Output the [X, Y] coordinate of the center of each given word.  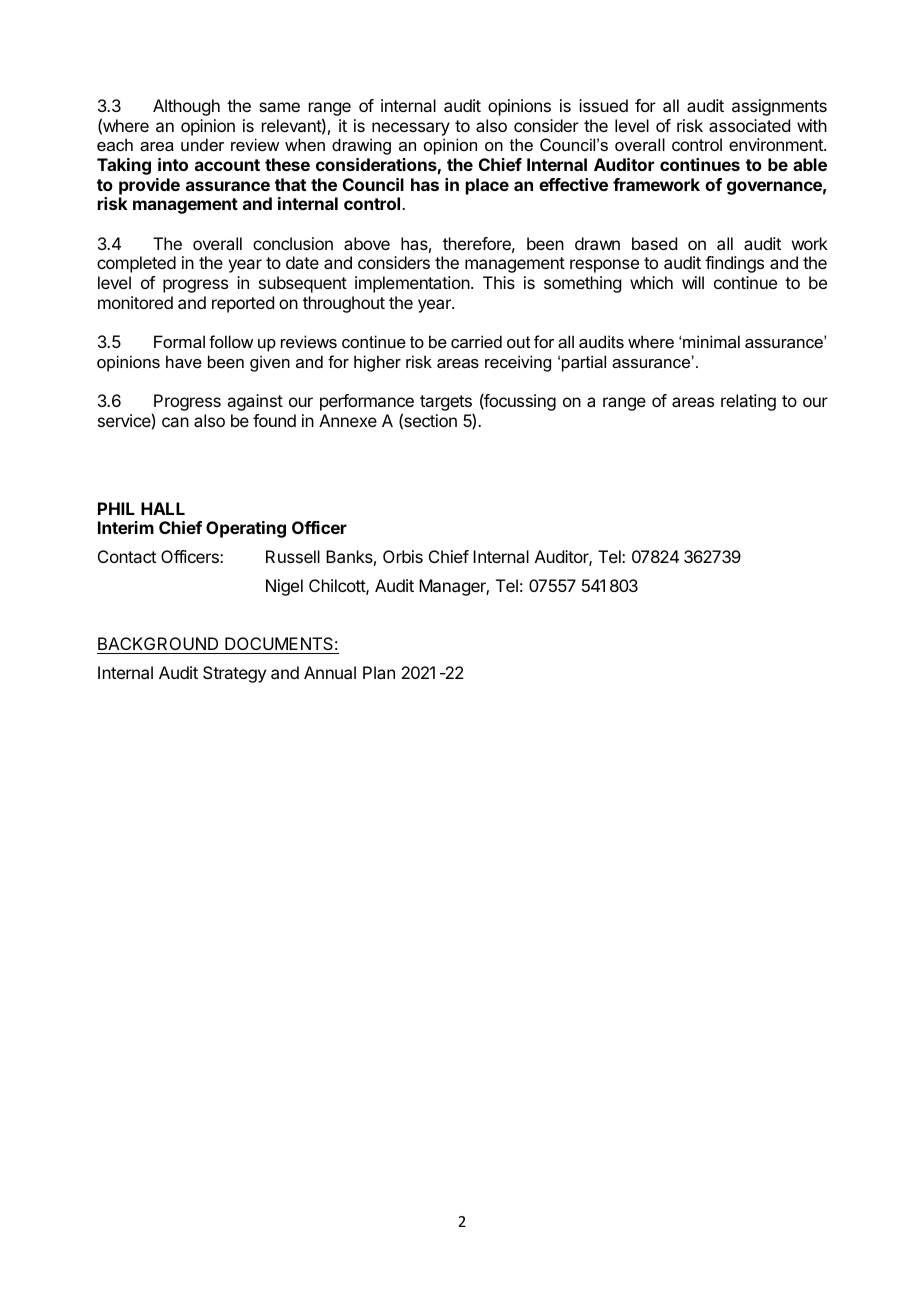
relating [748, 402]
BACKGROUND [158, 643]
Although [186, 107]
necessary [411, 129]
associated [749, 125]
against [255, 402]
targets [447, 404]
